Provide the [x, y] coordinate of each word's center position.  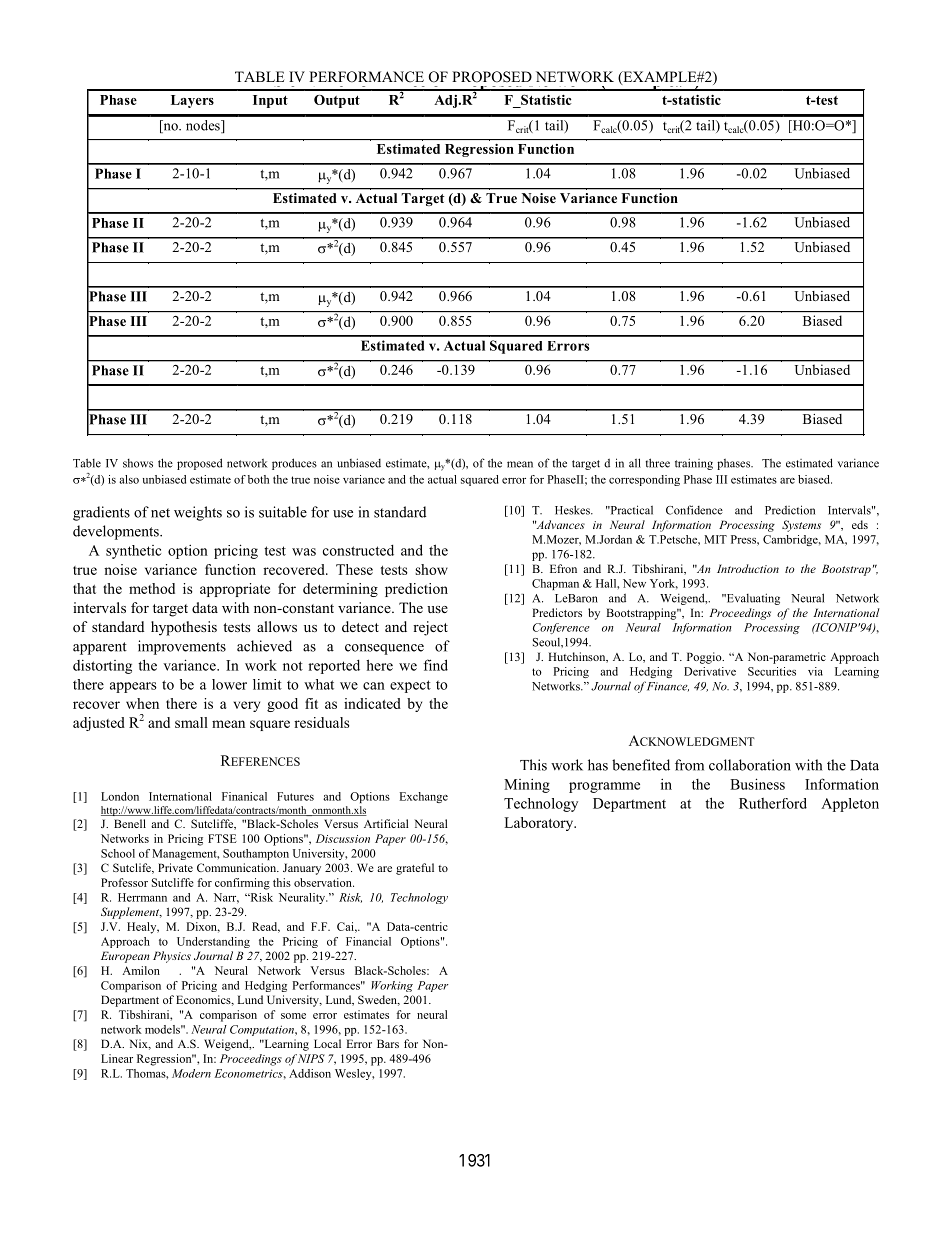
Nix [139, 1044]
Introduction [748, 568]
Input [270, 101]
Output [337, 101]
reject [430, 628]
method [152, 588]
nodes [204, 126]
